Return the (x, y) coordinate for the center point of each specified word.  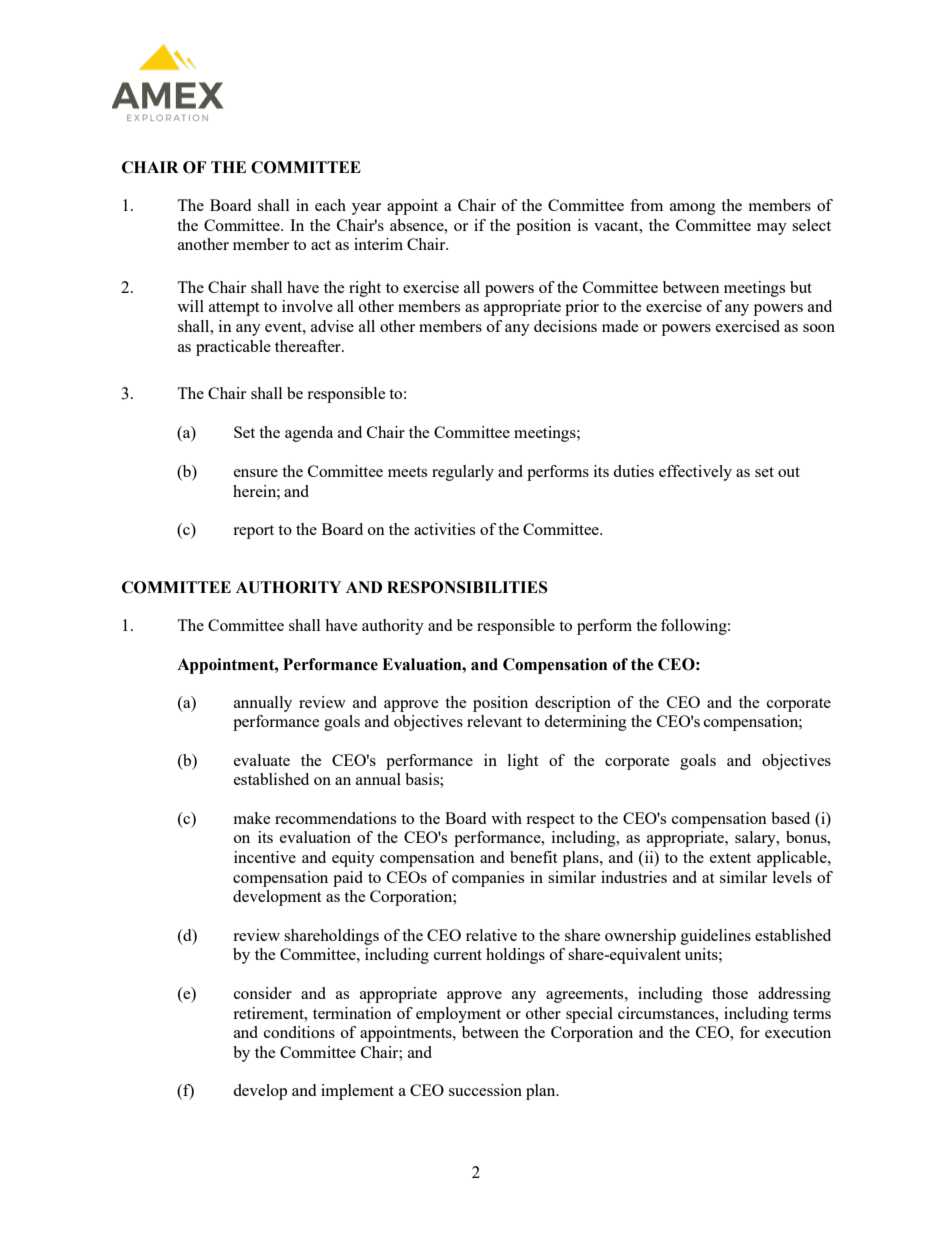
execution (798, 1032)
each (330, 205)
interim (378, 244)
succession (485, 1090)
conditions (299, 1032)
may (772, 229)
